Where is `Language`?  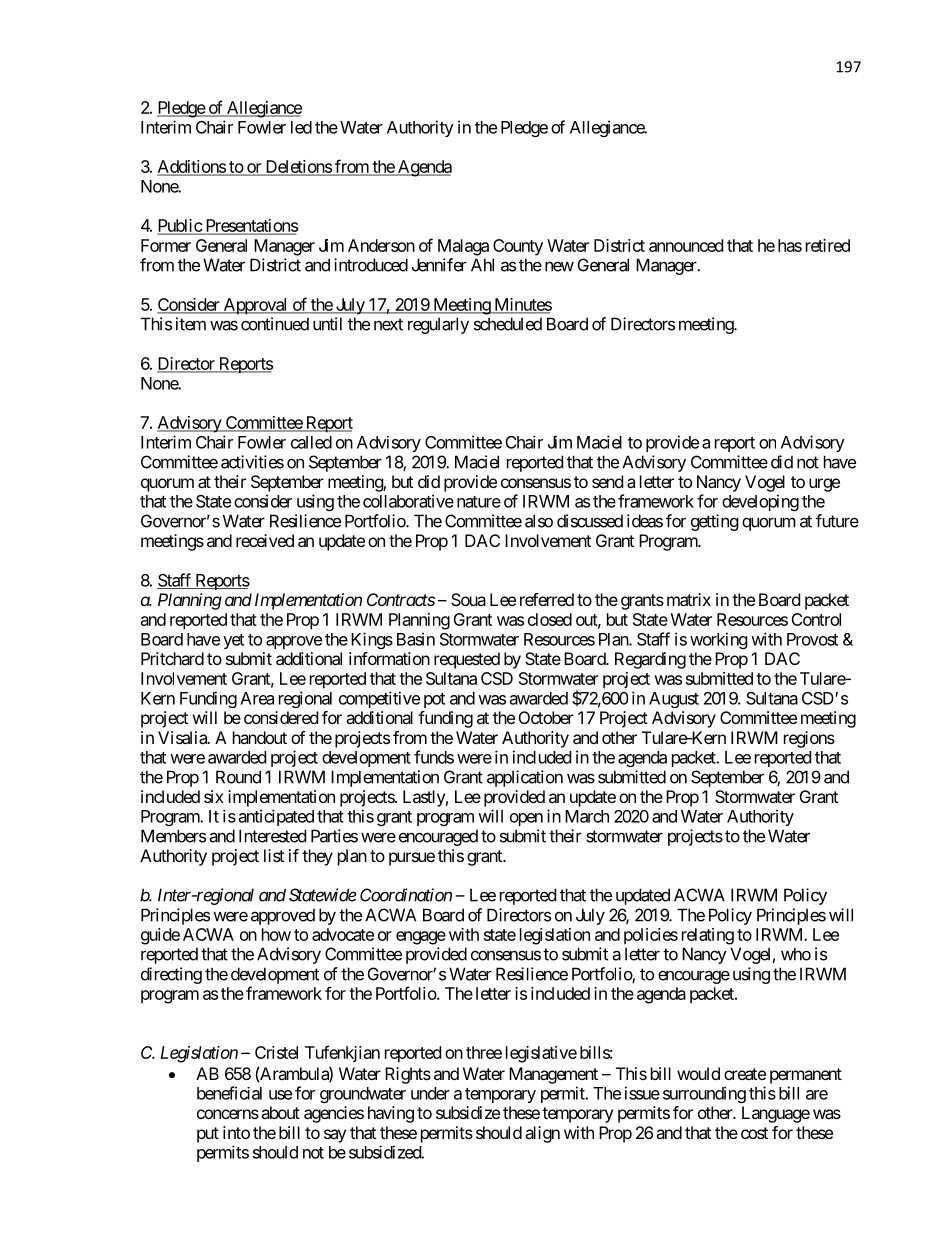
Language is located at coordinates (776, 1114).
